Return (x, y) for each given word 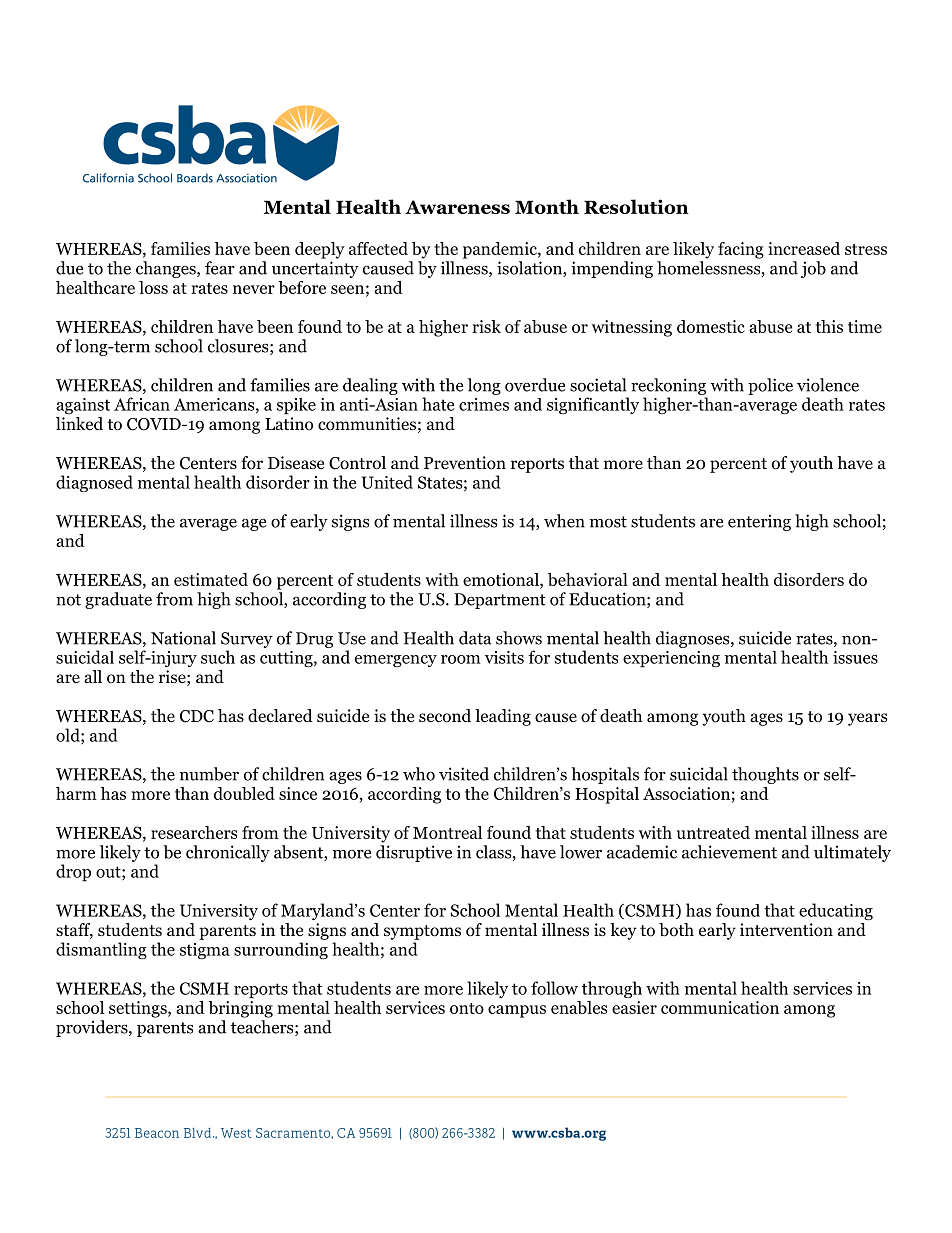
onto (467, 1008)
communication (720, 1007)
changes (167, 269)
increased (804, 248)
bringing (240, 1008)
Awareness (457, 207)
